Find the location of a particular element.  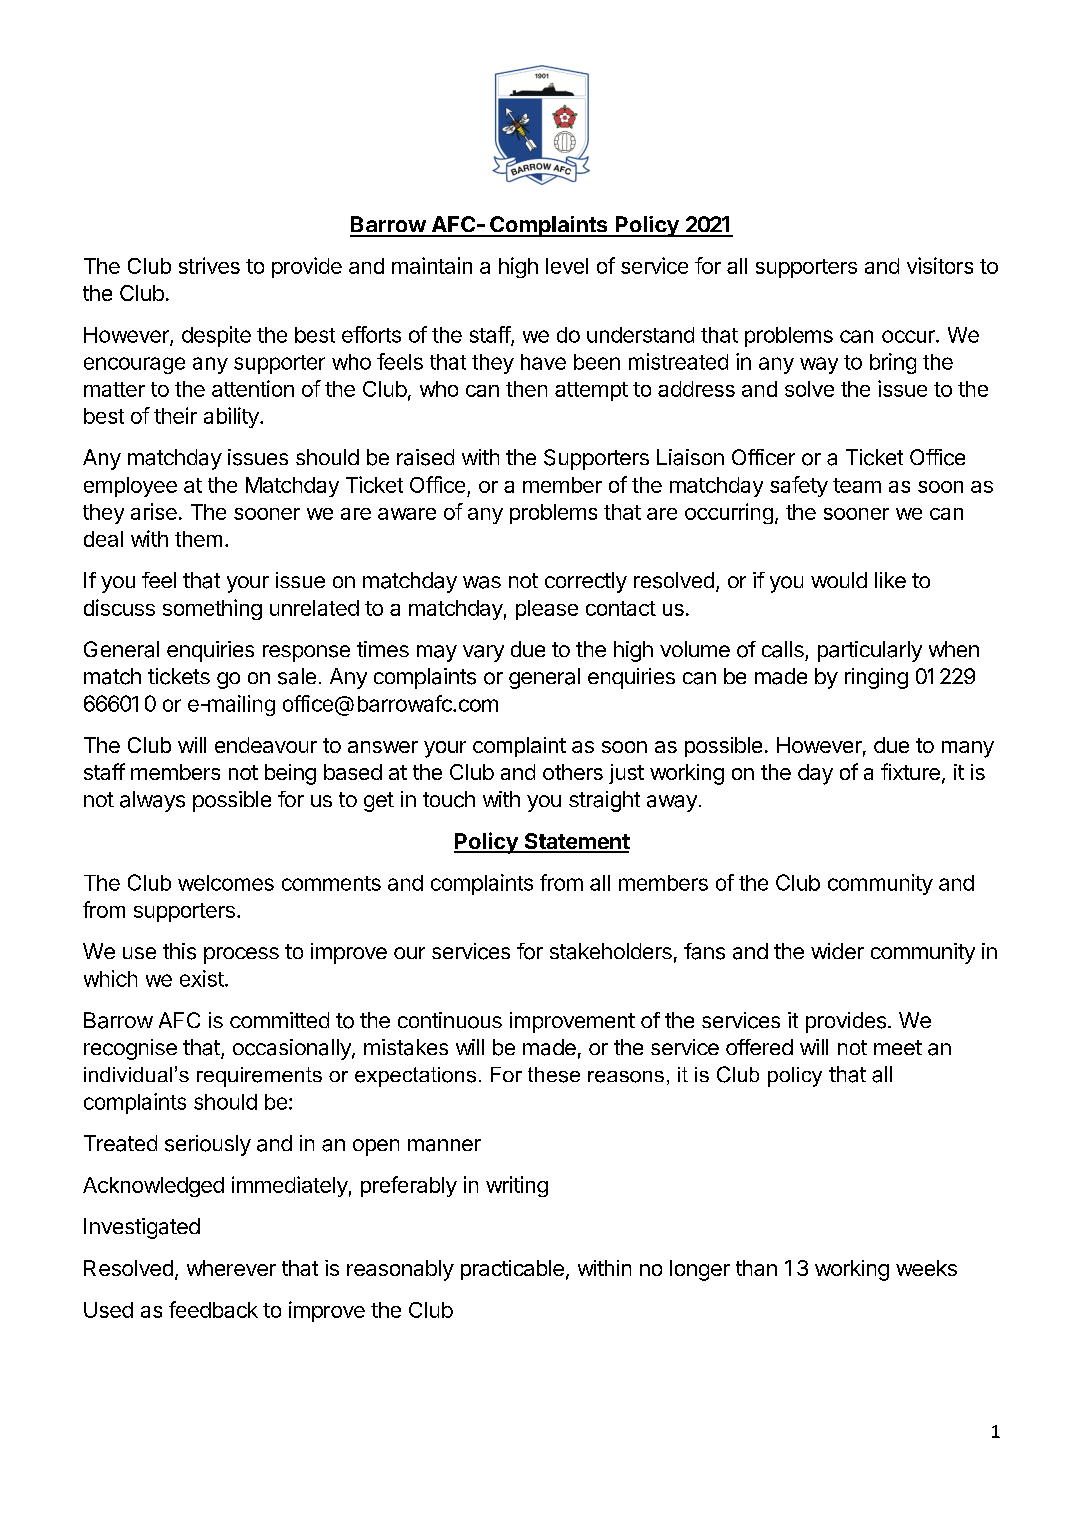

strives is located at coordinates (209, 265).
